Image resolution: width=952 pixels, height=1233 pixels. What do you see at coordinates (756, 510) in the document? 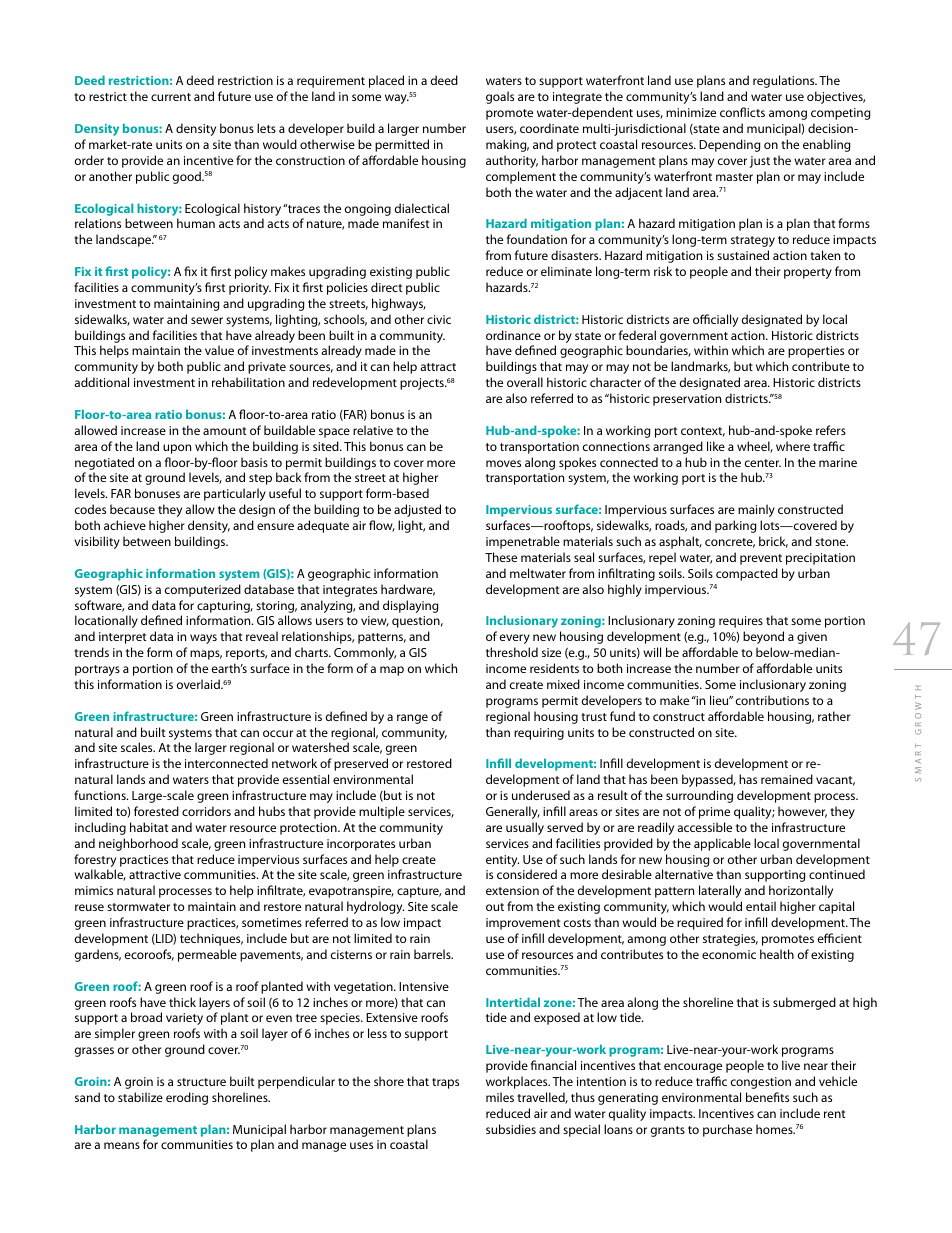
I see `mainly` at bounding box center [756, 510].
